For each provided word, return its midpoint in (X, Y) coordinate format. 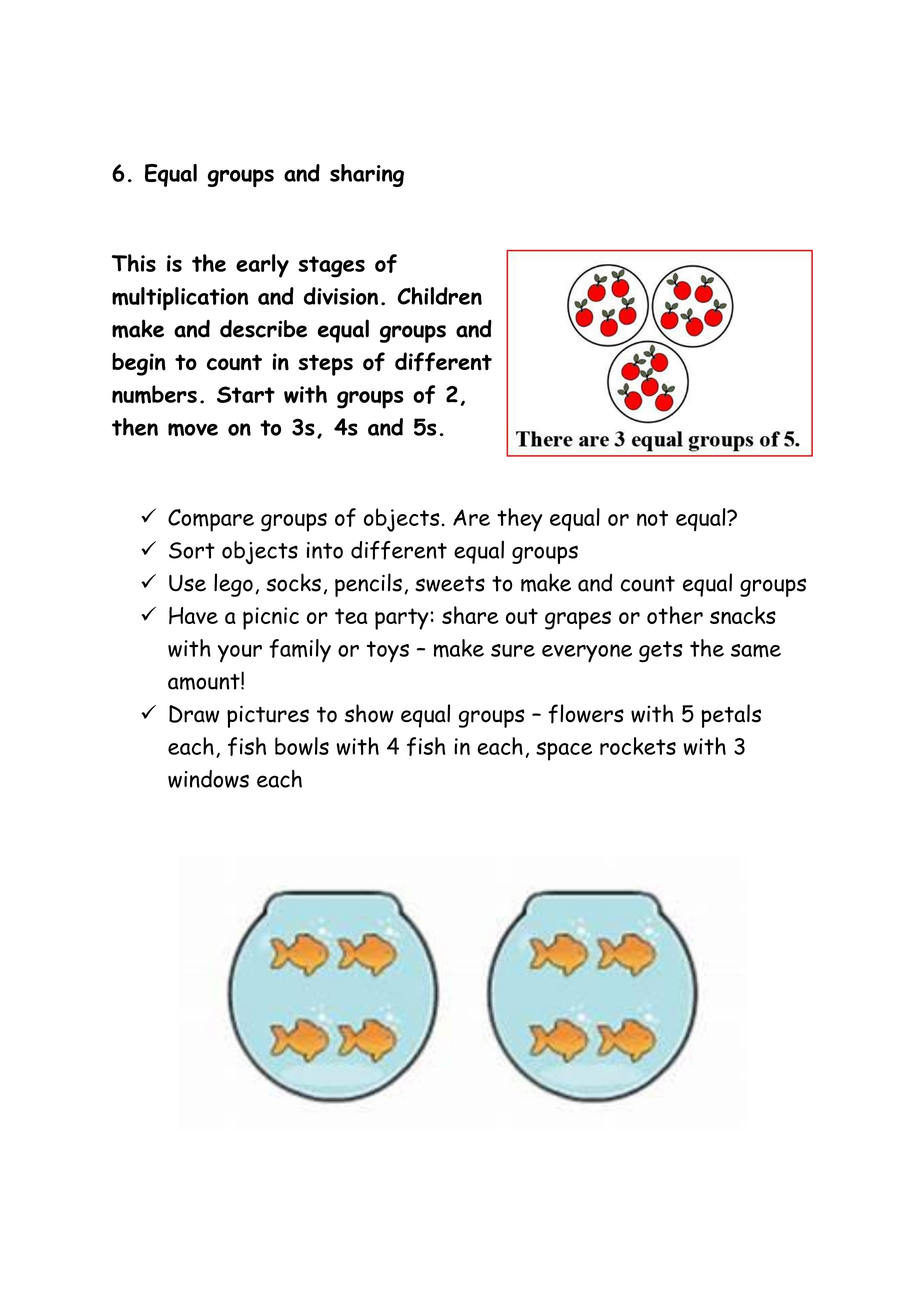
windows (208, 779)
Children (439, 296)
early (262, 266)
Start (246, 394)
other (675, 615)
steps (325, 365)
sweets (450, 584)
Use (187, 583)
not (652, 518)
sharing (367, 175)
